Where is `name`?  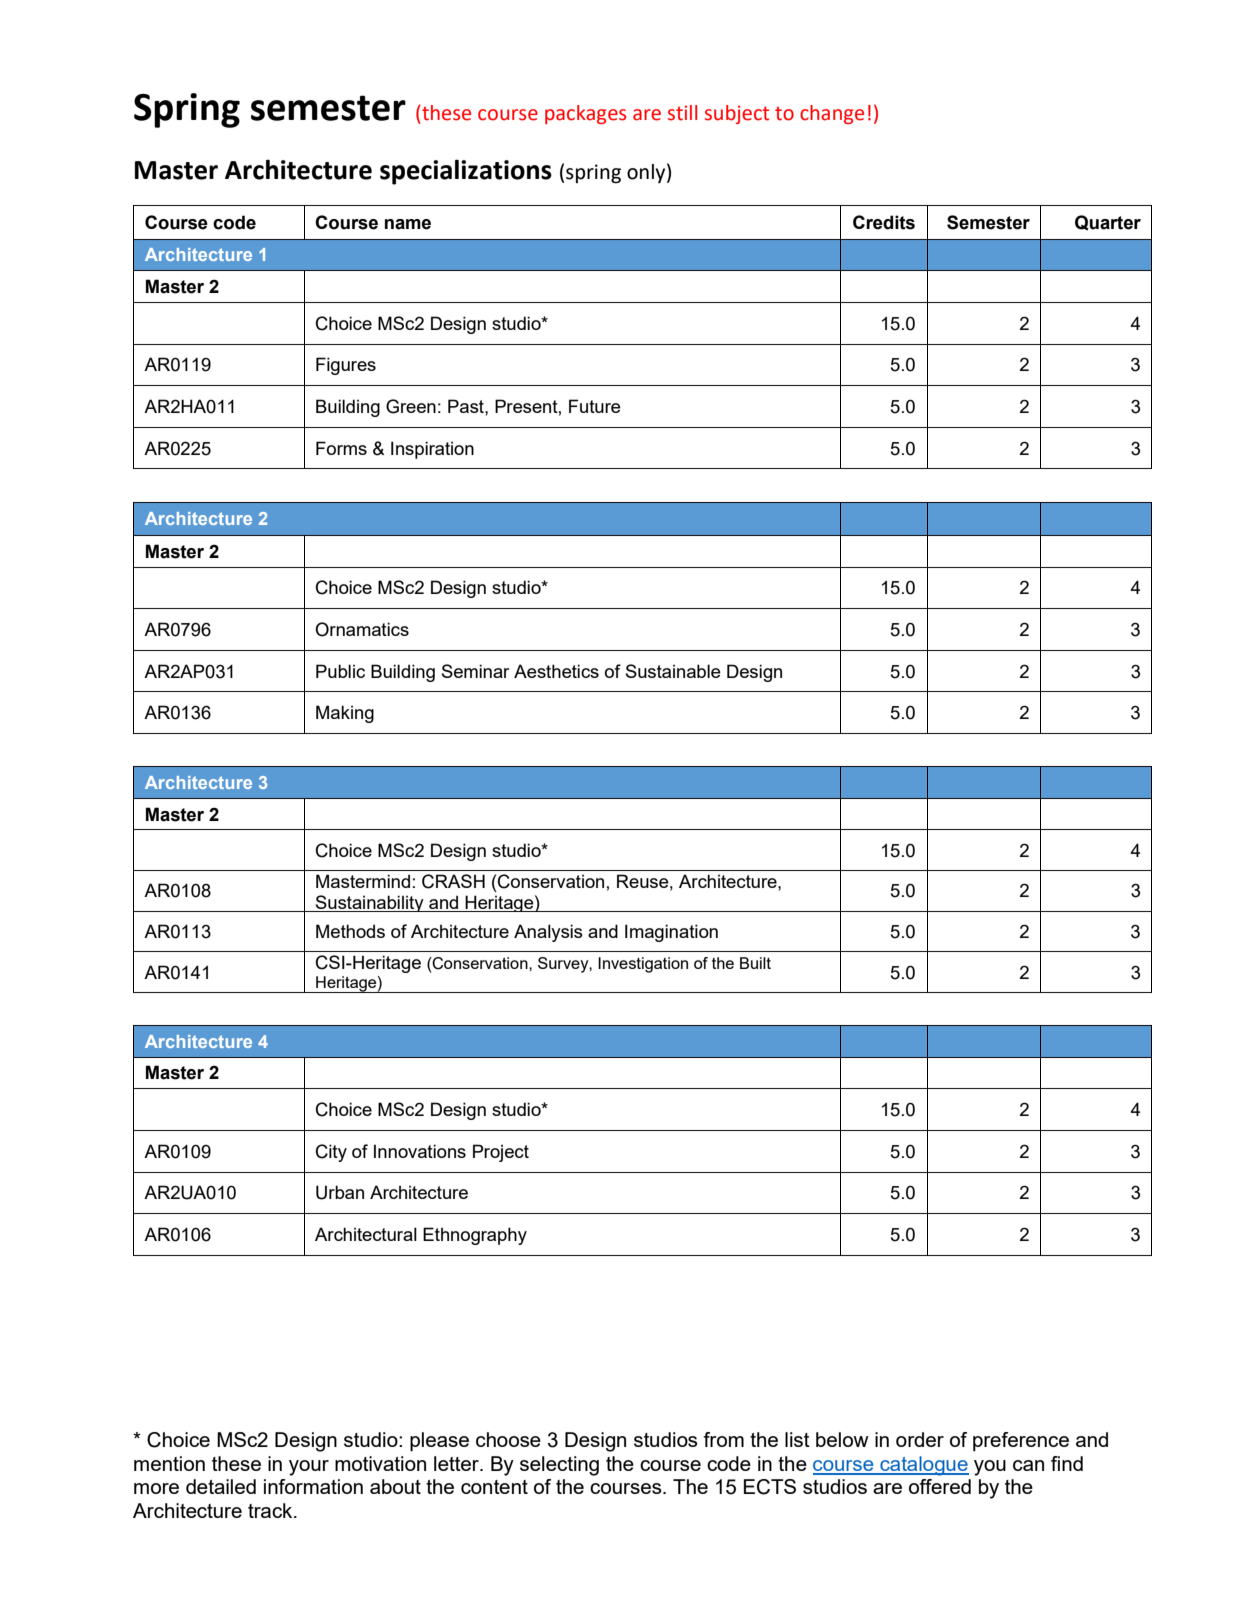
name is located at coordinates (408, 224).
